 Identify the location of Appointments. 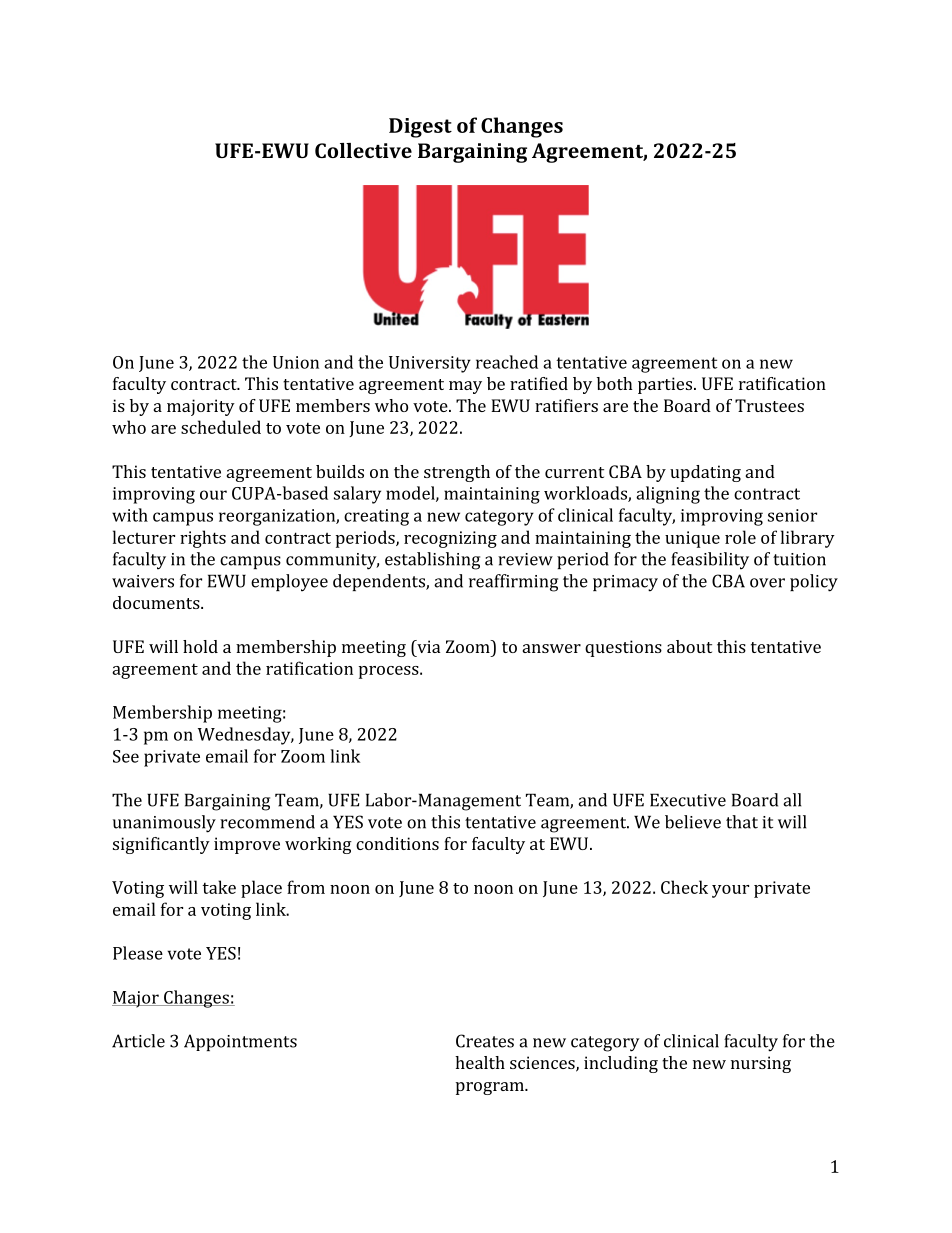
(240, 1042).
